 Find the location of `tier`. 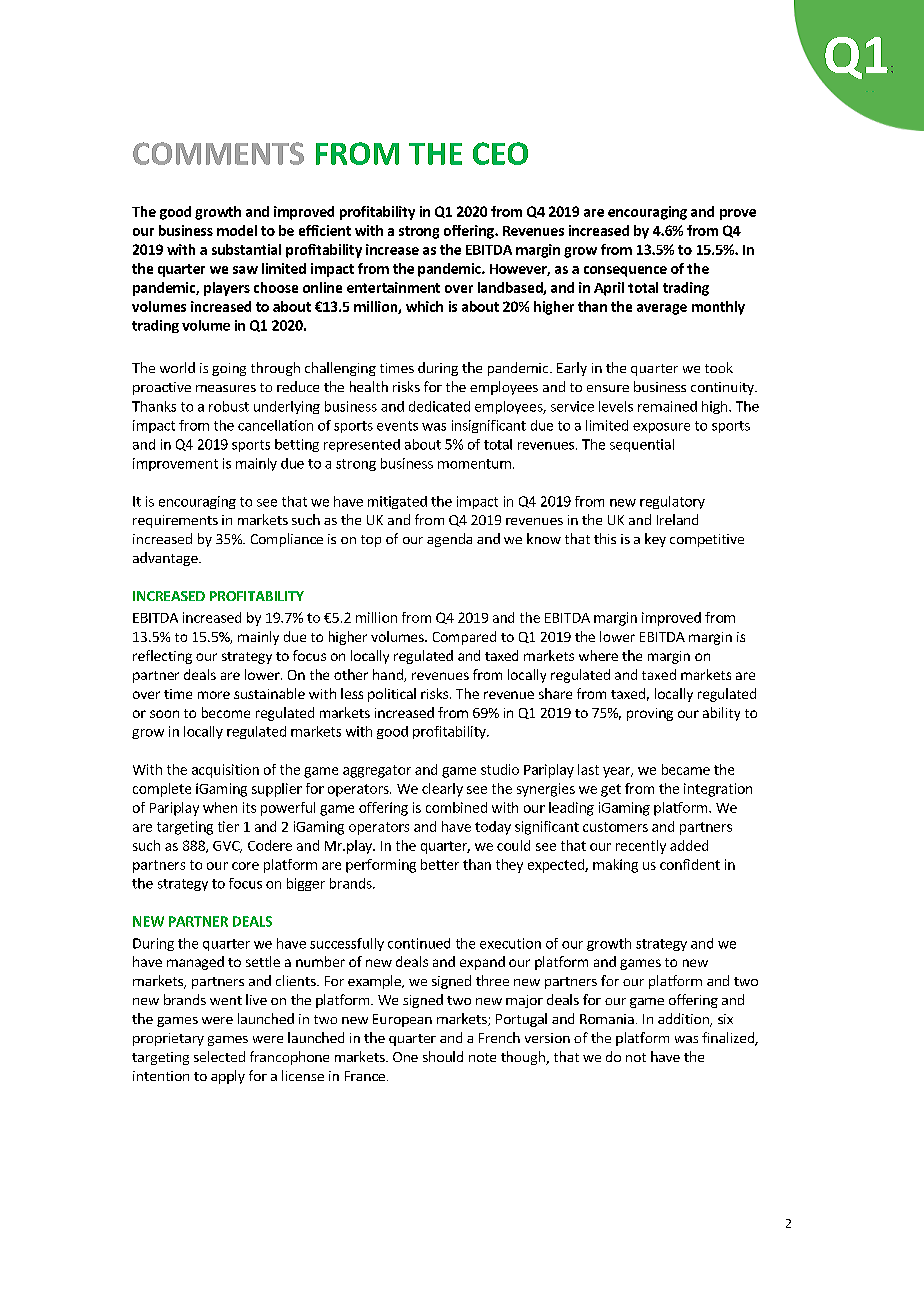

tier is located at coordinates (228, 826).
